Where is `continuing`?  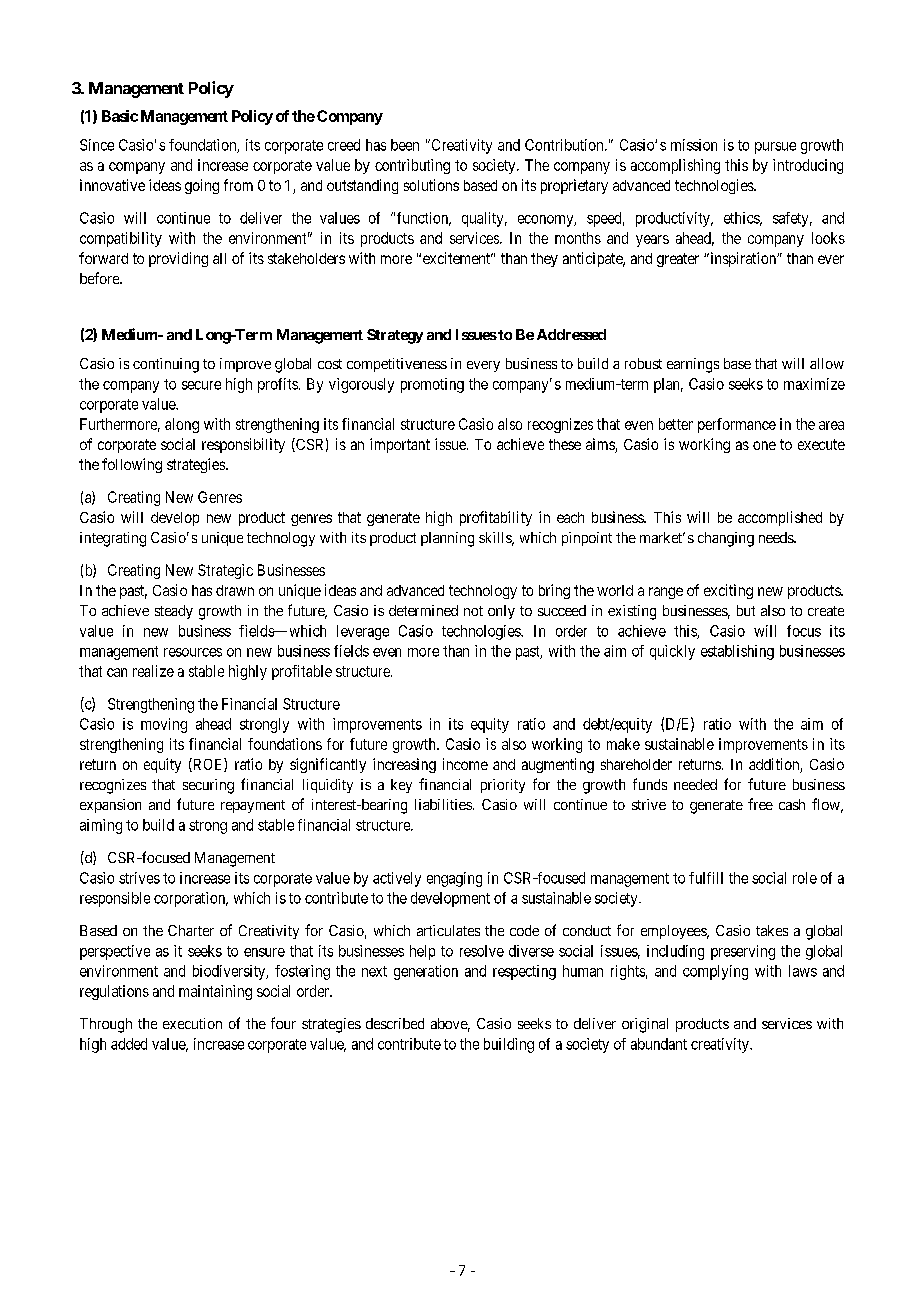 continuing is located at coordinates (166, 365).
